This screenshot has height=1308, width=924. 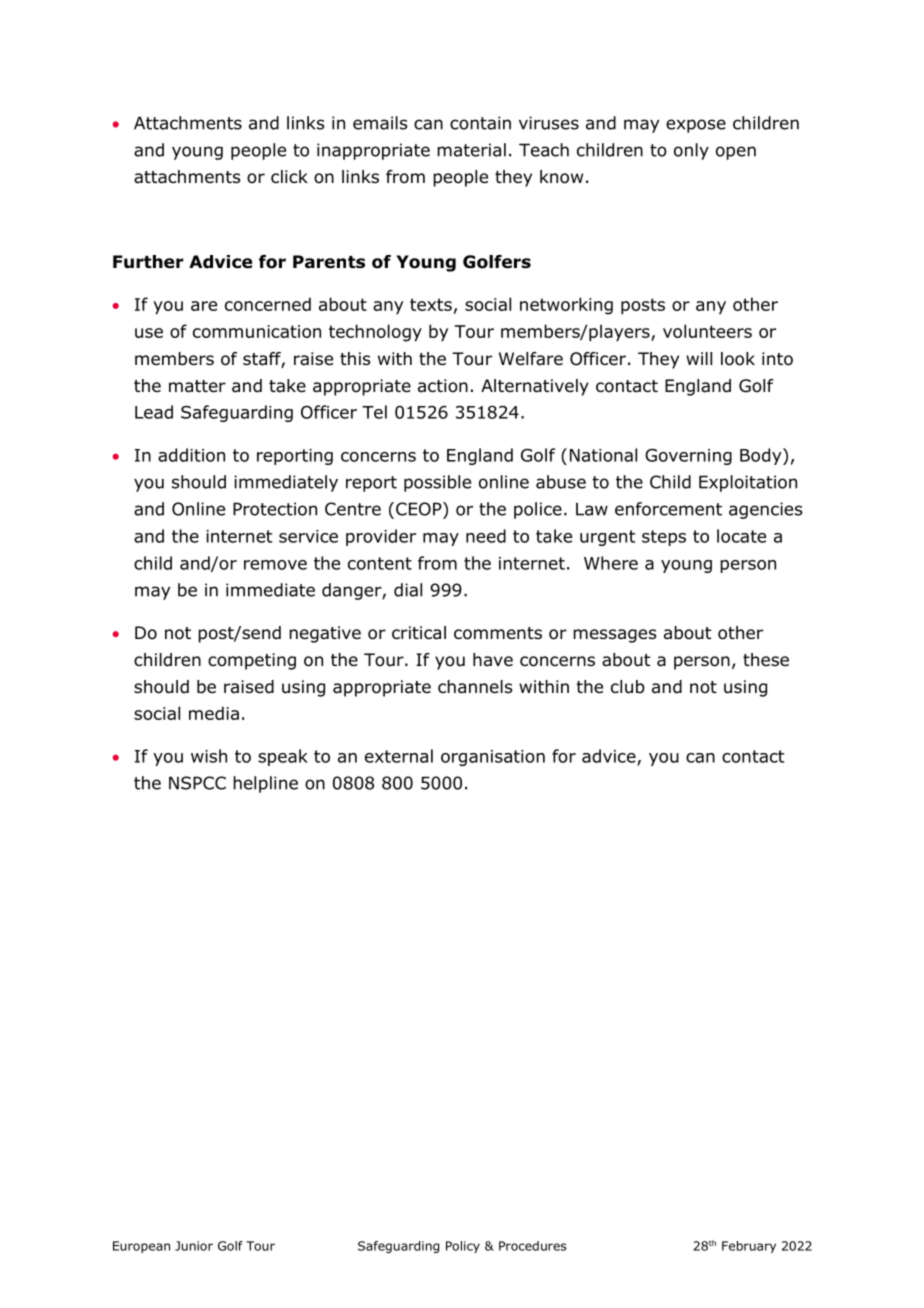 I want to click on click, so click(x=289, y=176).
